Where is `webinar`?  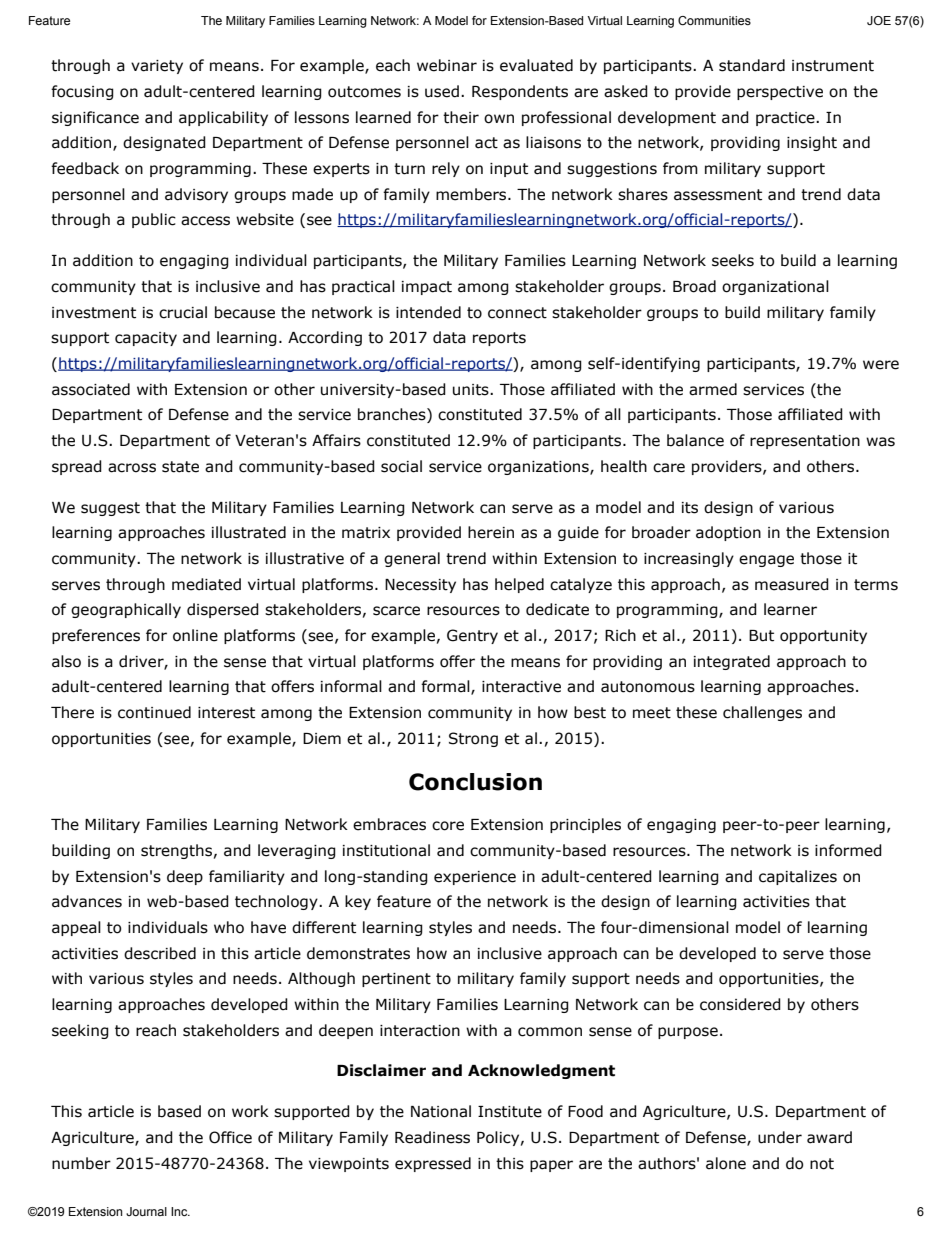
webinar is located at coordinates (447, 65).
